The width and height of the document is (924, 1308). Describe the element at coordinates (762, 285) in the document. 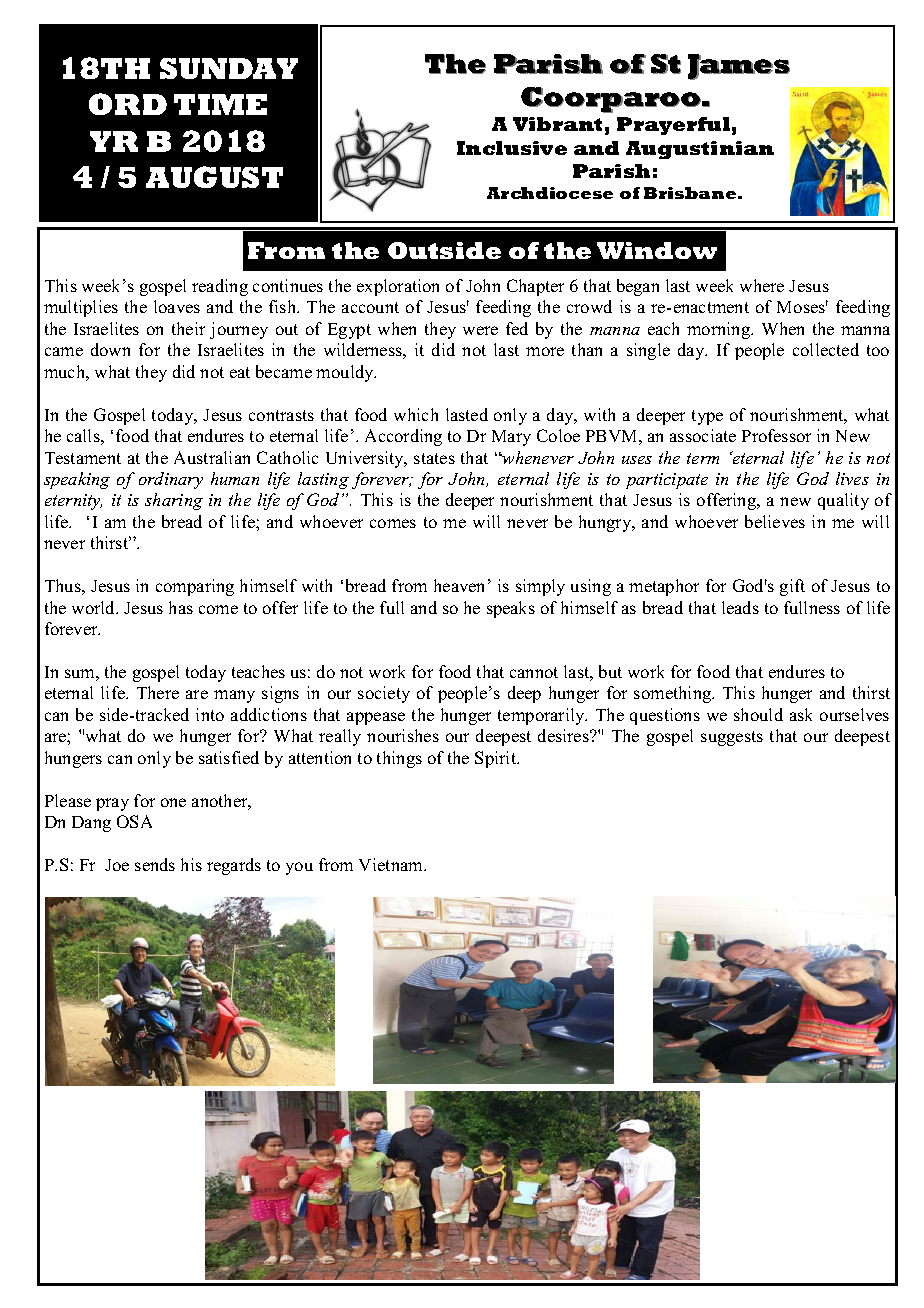

I see `where` at that location.
